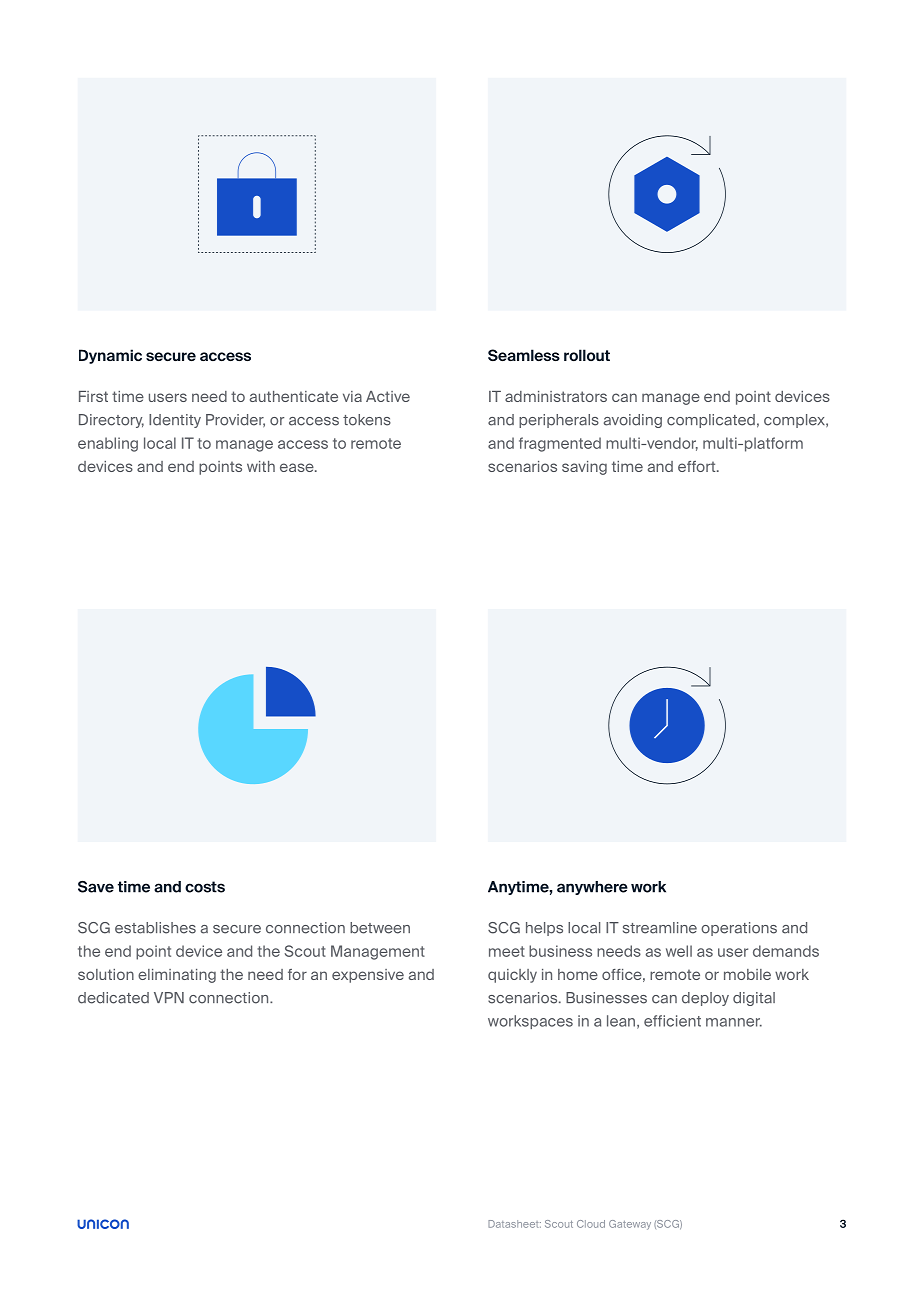 This image has height=1308, width=924. Describe the element at coordinates (591, 1224) in the image. I see `Cloud` at that location.
